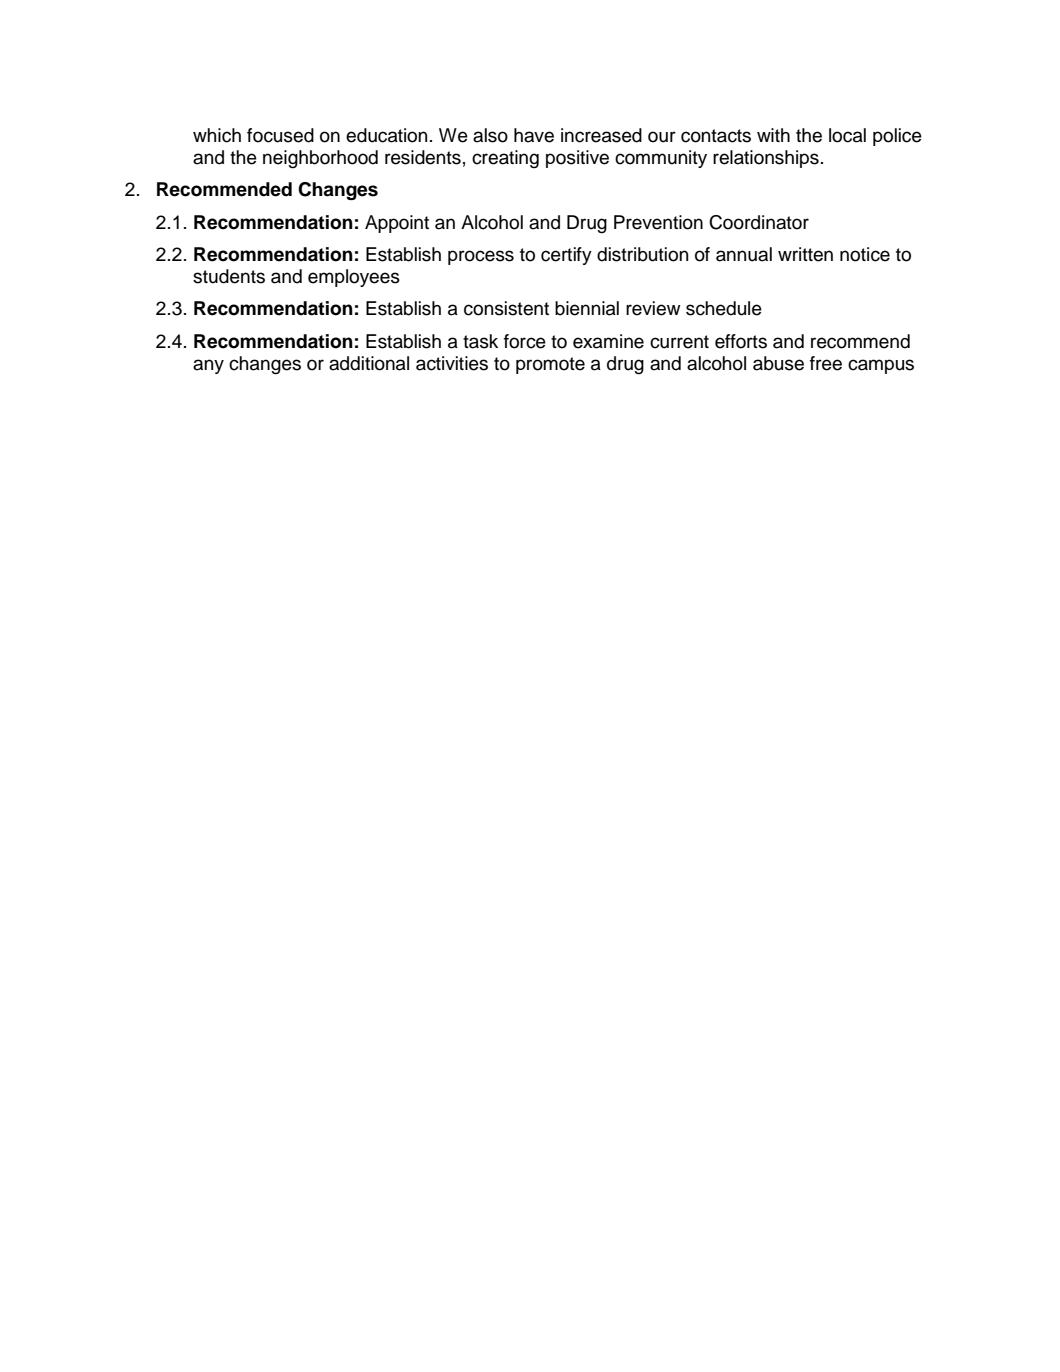 The height and width of the screenshot is (1372, 1060). Describe the element at coordinates (397, 224) in the screenshot. I see `Appoint` at that location.
